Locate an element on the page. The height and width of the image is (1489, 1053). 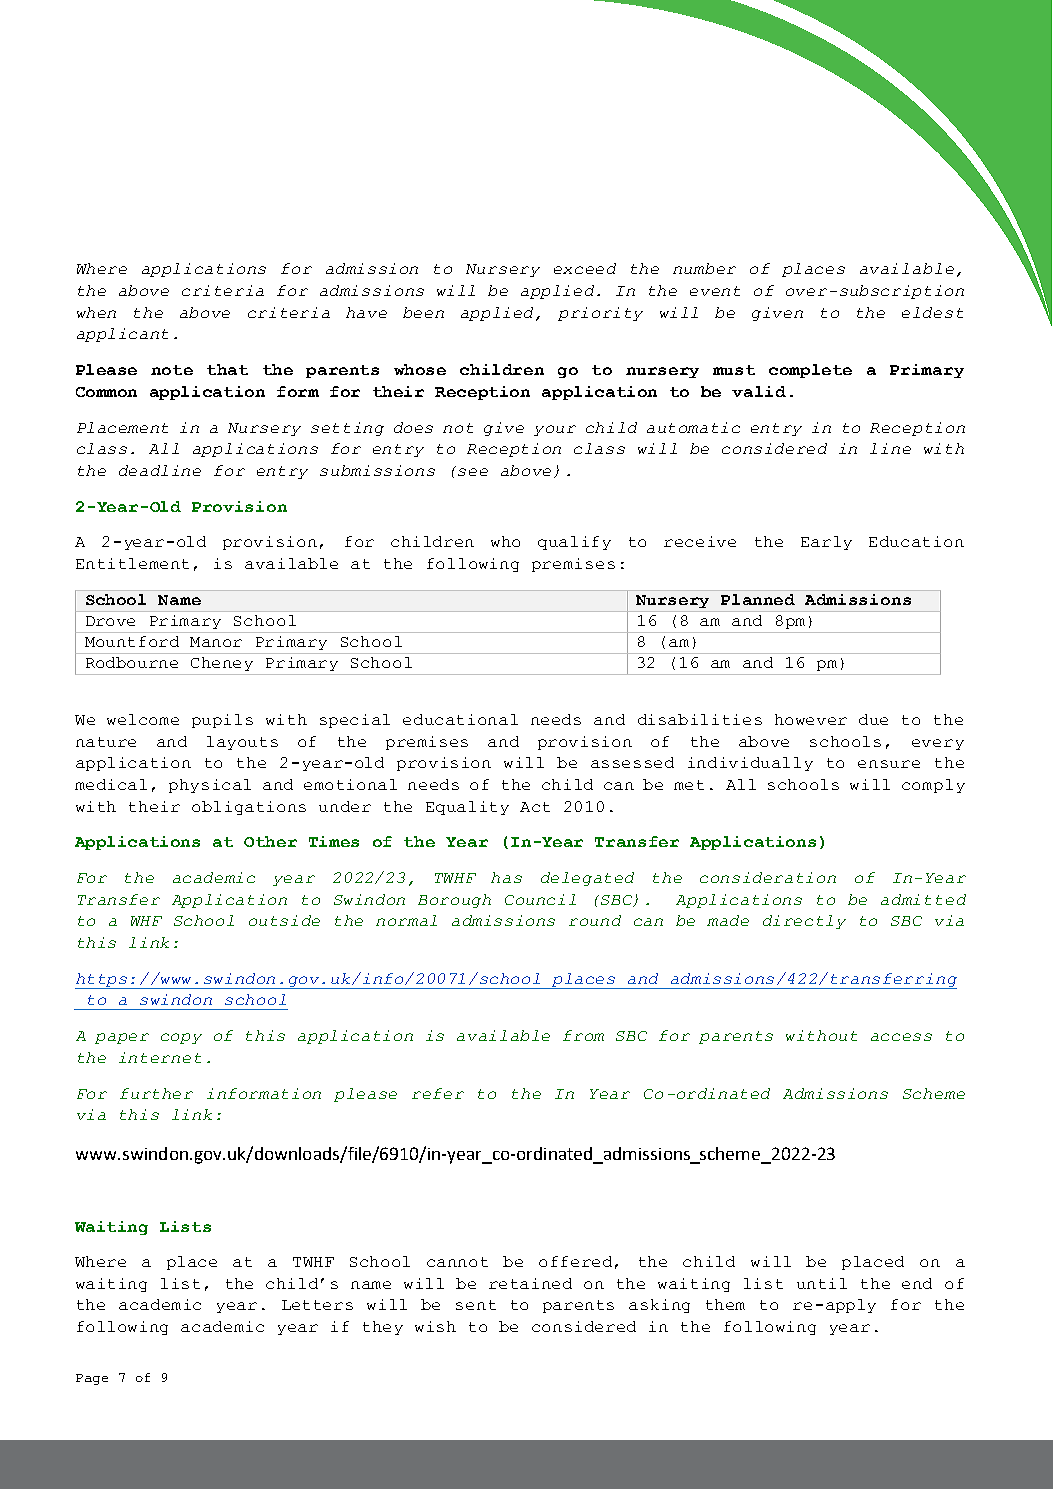
applicant is located at coordinates (122, 335).
